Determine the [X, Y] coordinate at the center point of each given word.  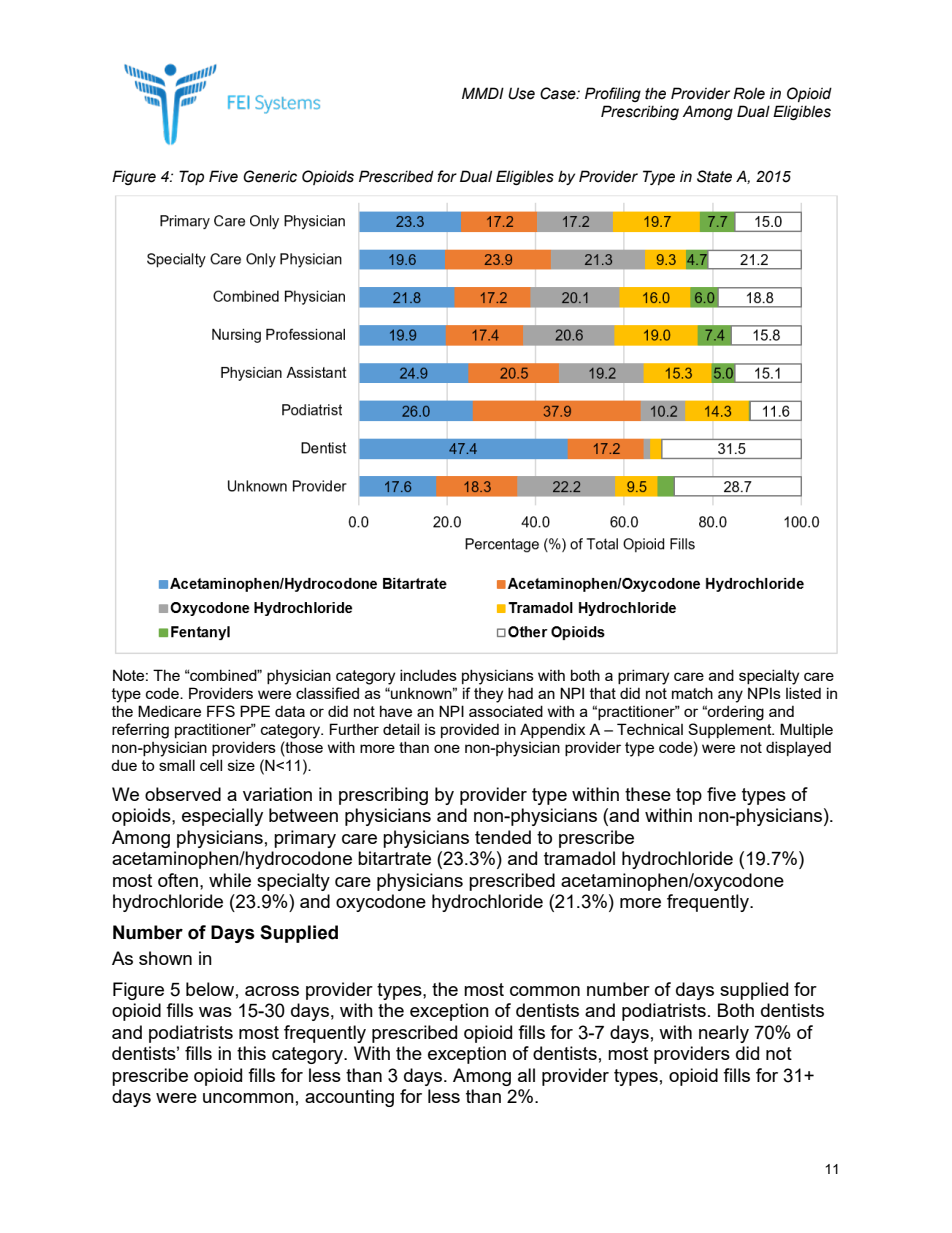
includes [428, 675]
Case [559, 93]
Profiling [613, 94]
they [488, 695]
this [251, 1053]
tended [503, 837]
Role [749, 93]
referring [140, 731]
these [648, 794]
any [730, 696]
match [692, 693]
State [714, 176]
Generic [270, 176]
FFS [221, 711]
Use [521, 93]
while [230, 880]
